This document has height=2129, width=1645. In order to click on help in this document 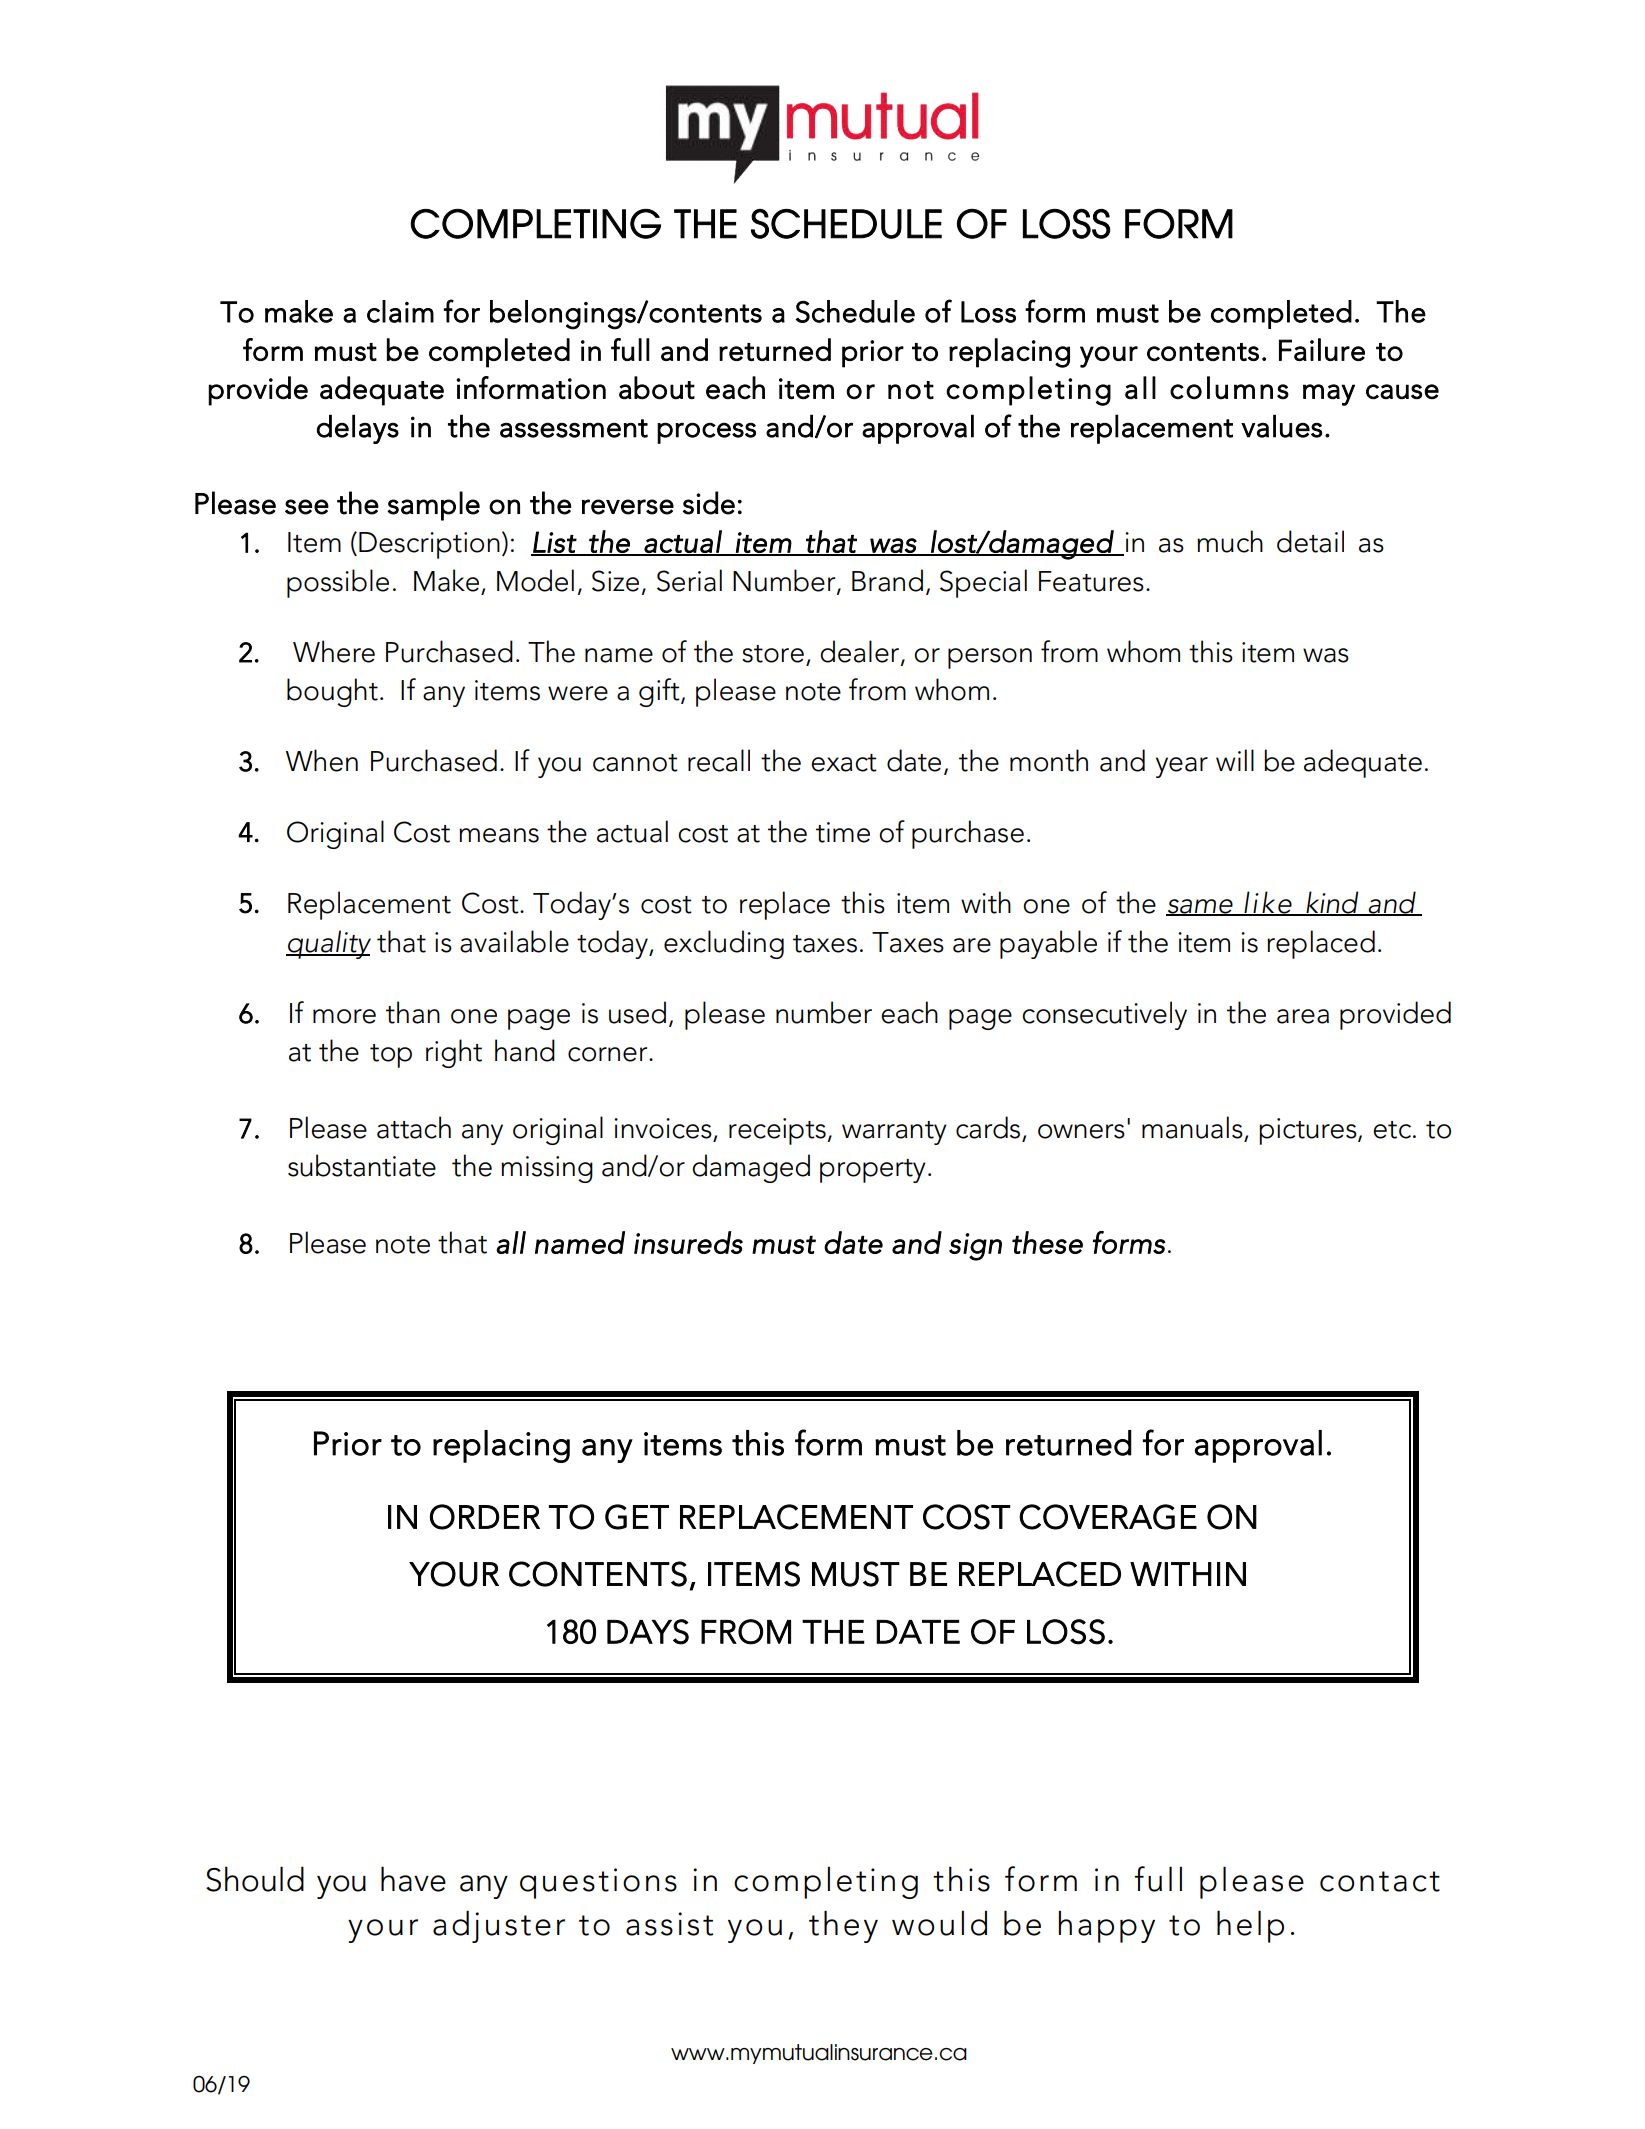, I will do `click(1250, 1926)`.
